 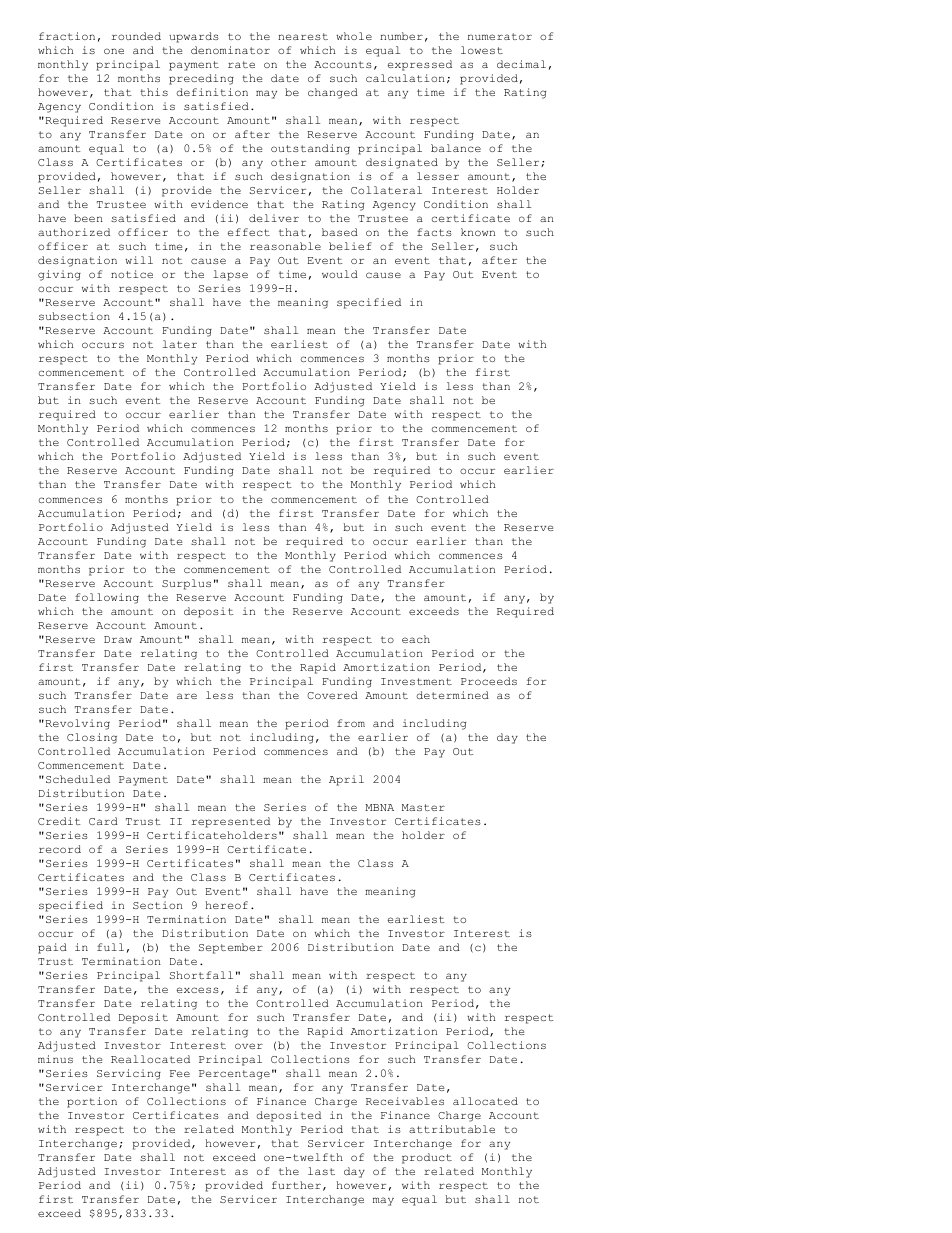 What do you see at coordinates (107, 598) in the image?
I see `following` at bounding box center [107, 598].
